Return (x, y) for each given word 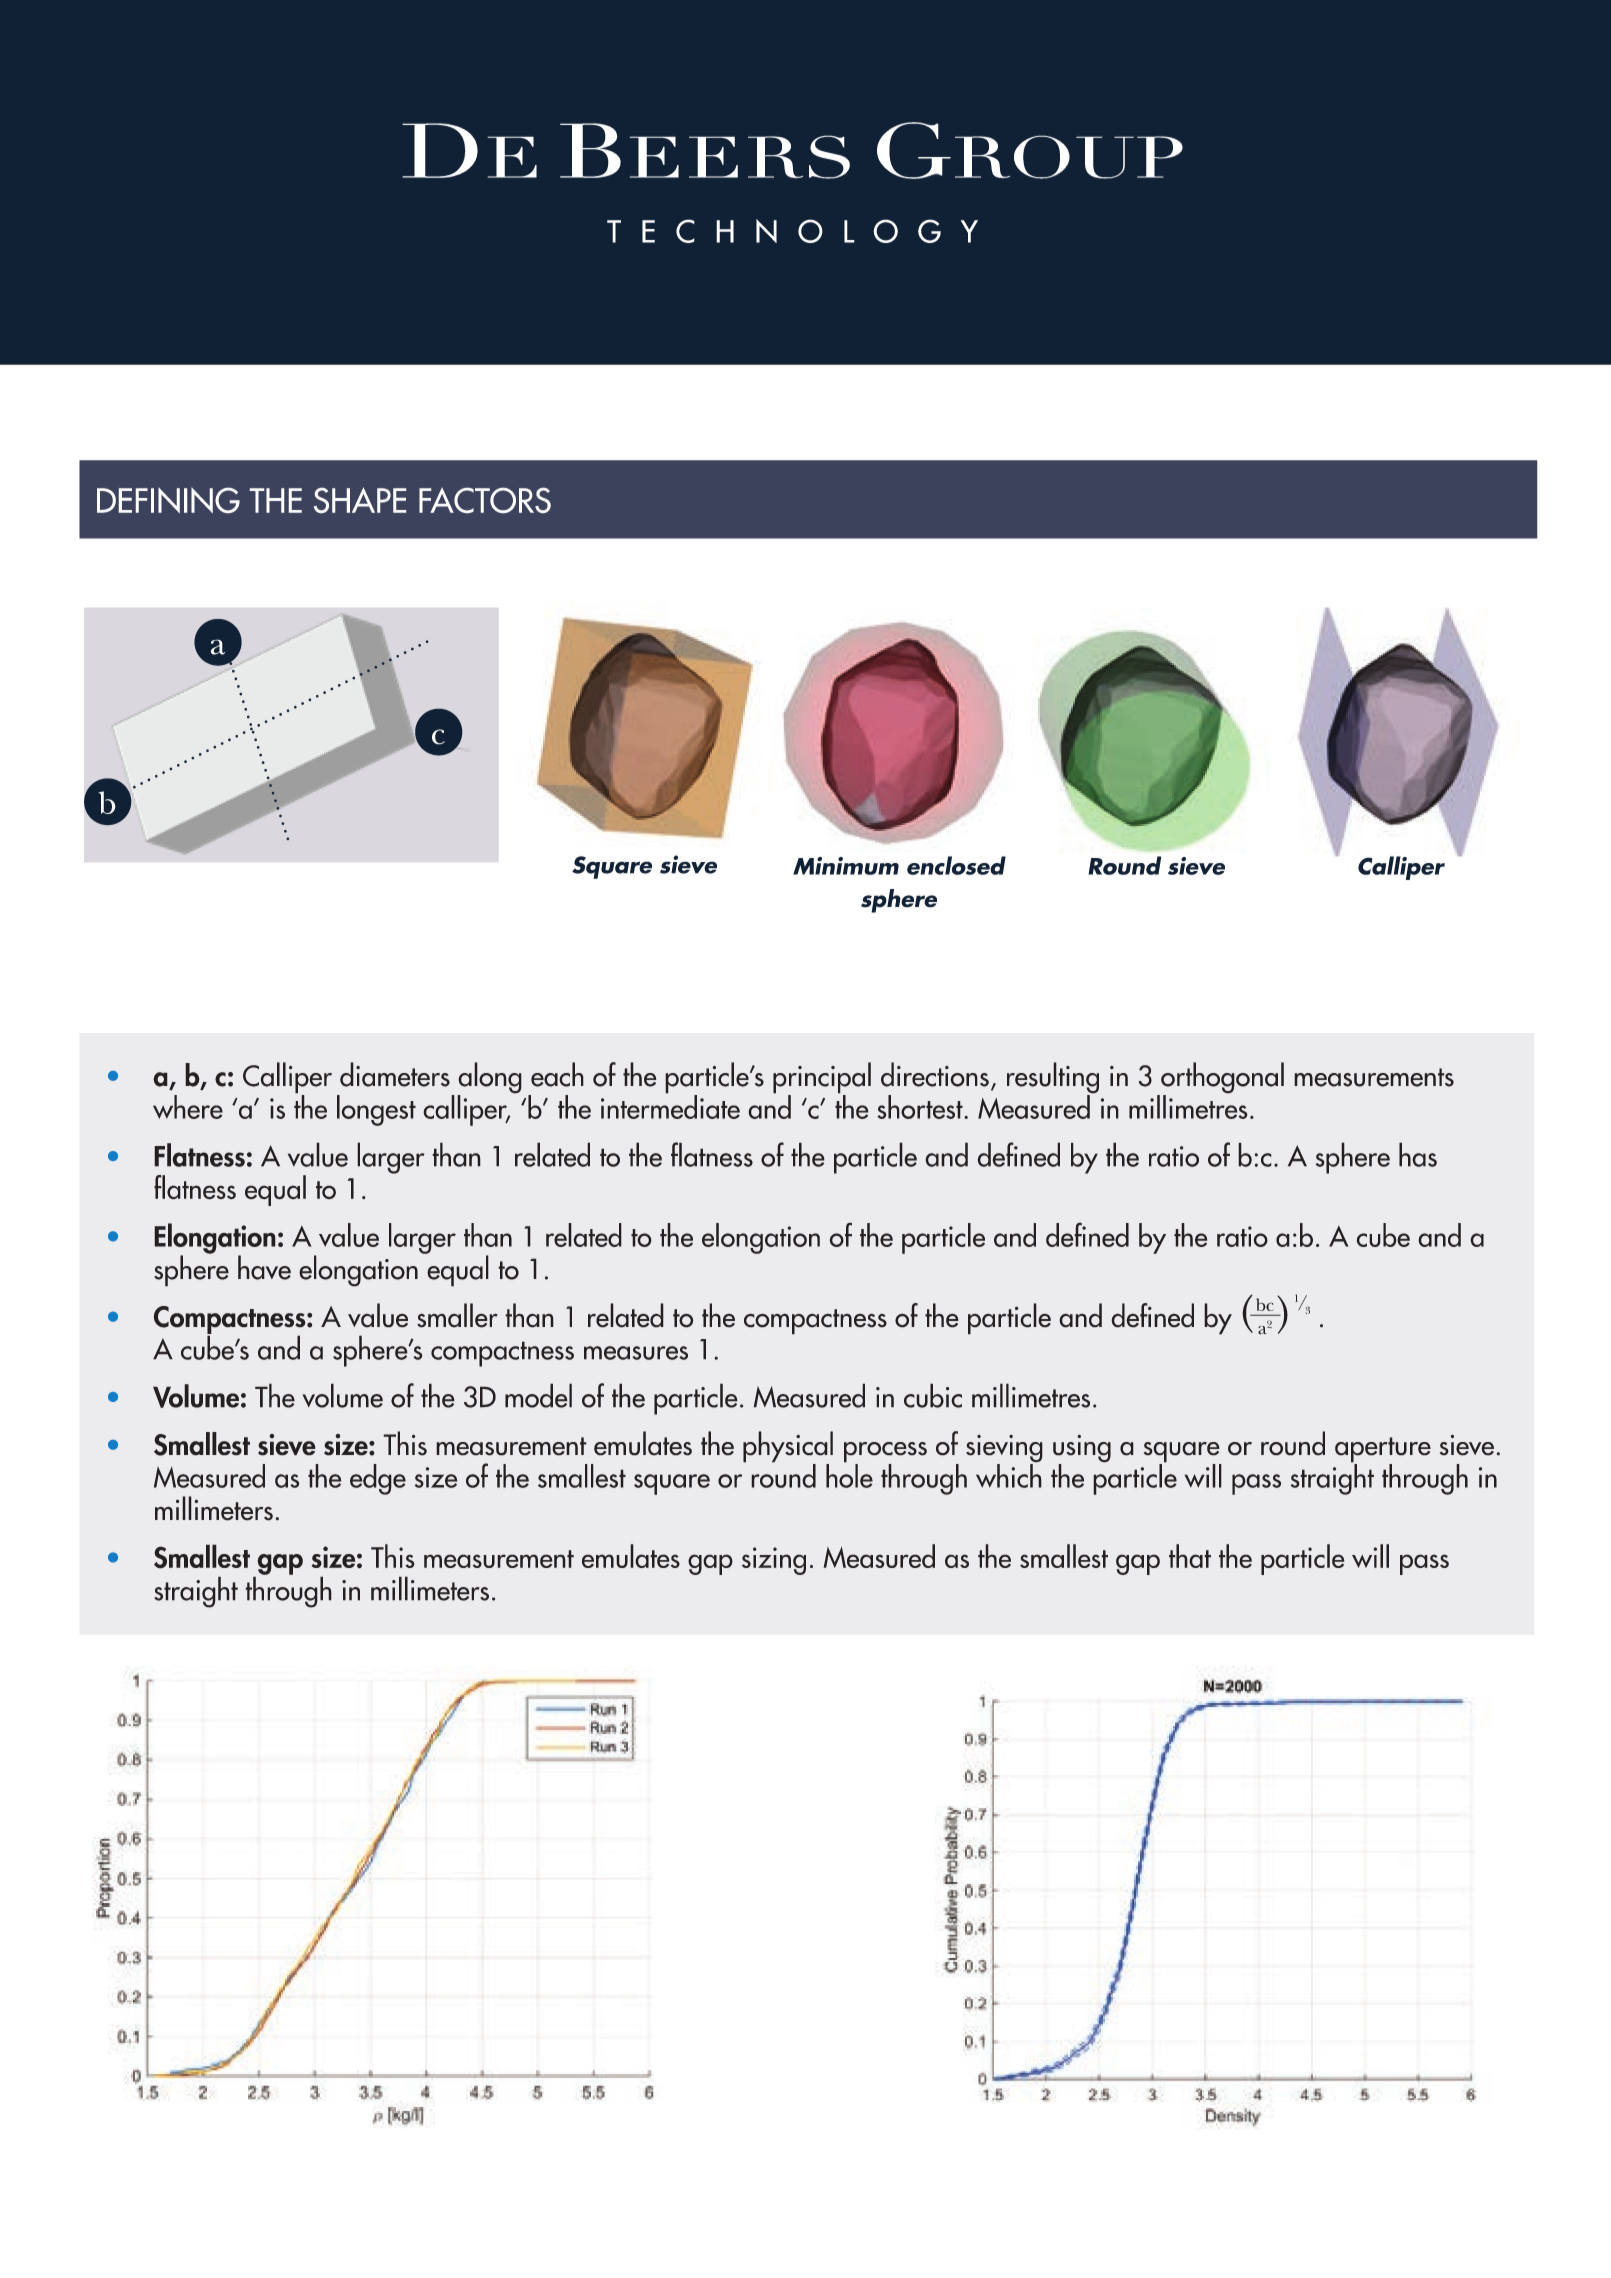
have (264, 1267)
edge (378, 1479)
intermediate (670, 1106)
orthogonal (1221, 1079)
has (1418, 1154)
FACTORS (485, 500)
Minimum (846, 866)
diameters (395, 1074)
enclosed (956, 865)
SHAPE (360, 500)
